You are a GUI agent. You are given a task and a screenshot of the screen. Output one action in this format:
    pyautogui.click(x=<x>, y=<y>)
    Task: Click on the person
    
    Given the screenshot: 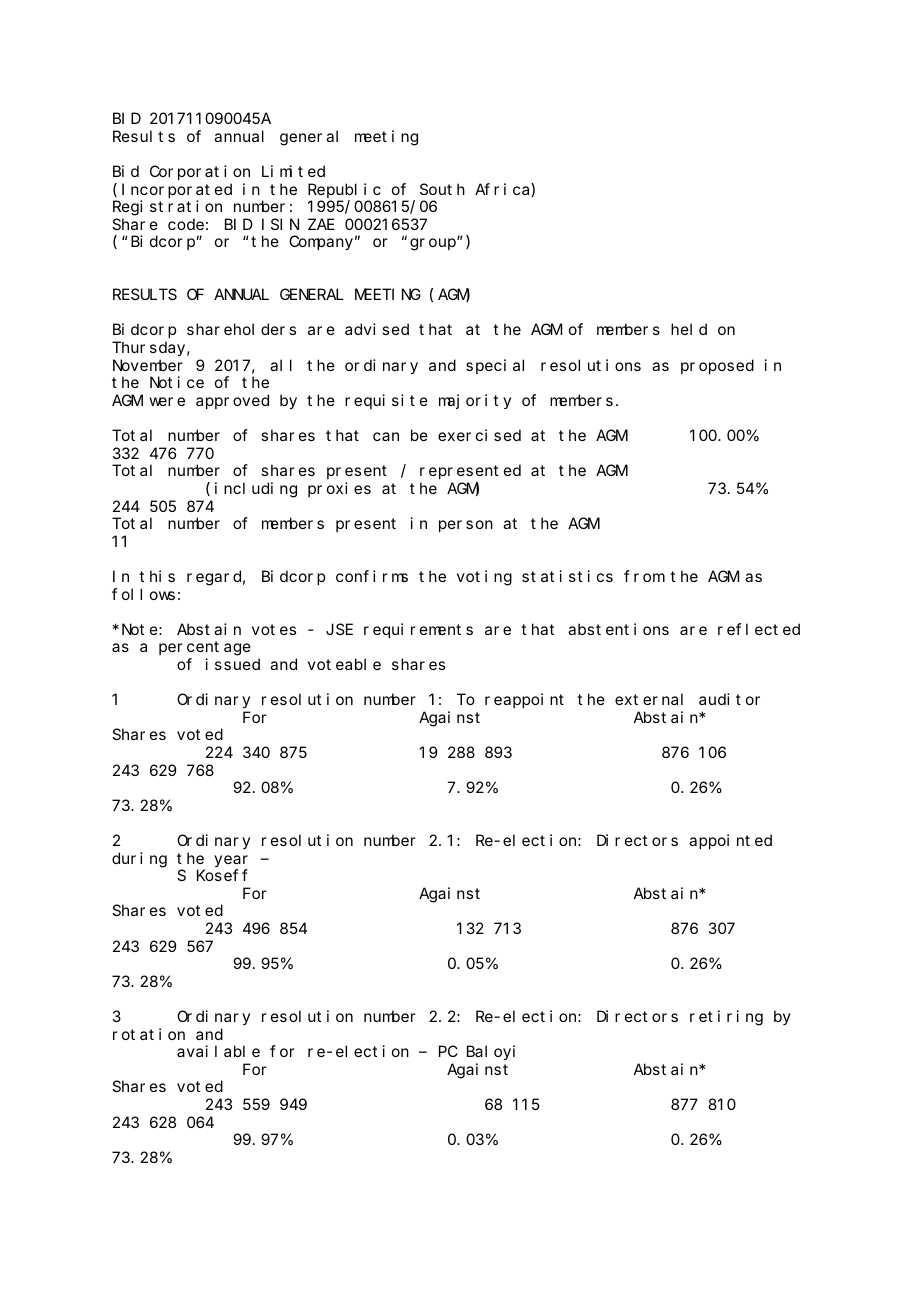 What is the action you would take?
    pyautogui.click(x=466, y=526)
